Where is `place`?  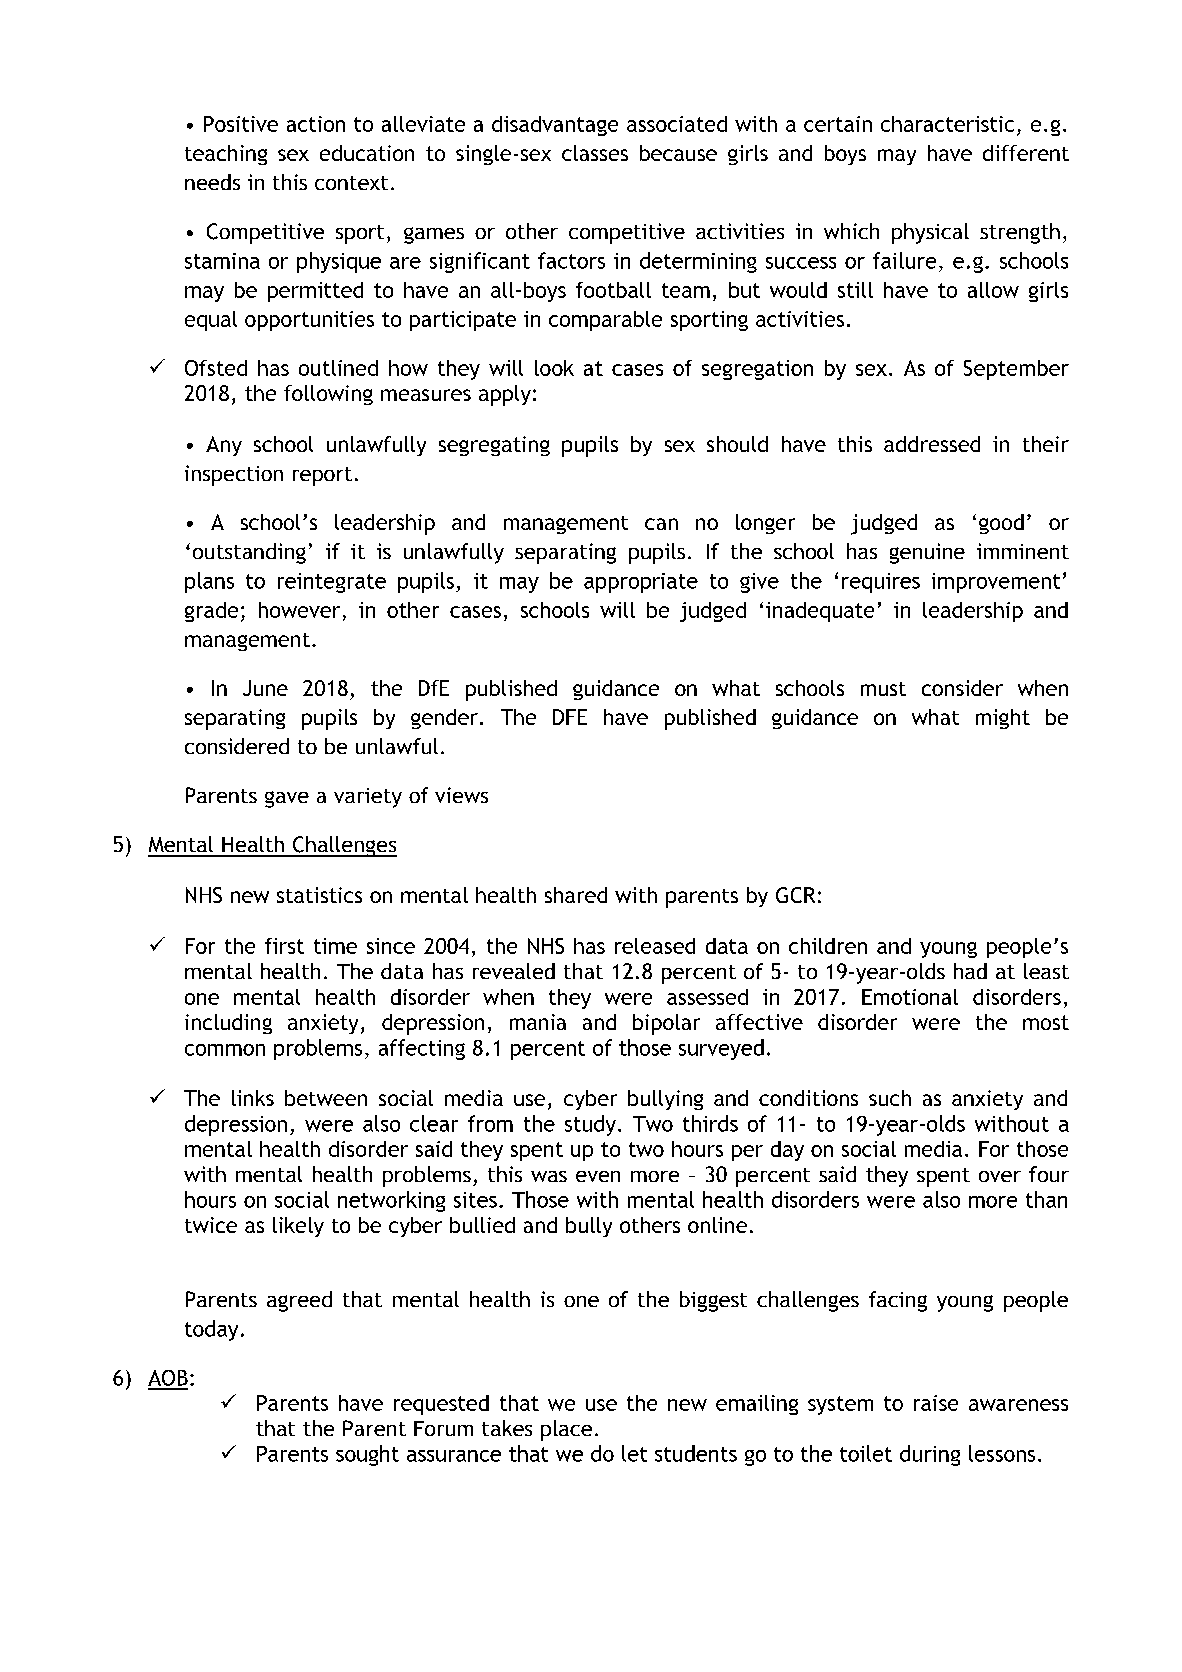
place is located at coordinates (566, 1430).
